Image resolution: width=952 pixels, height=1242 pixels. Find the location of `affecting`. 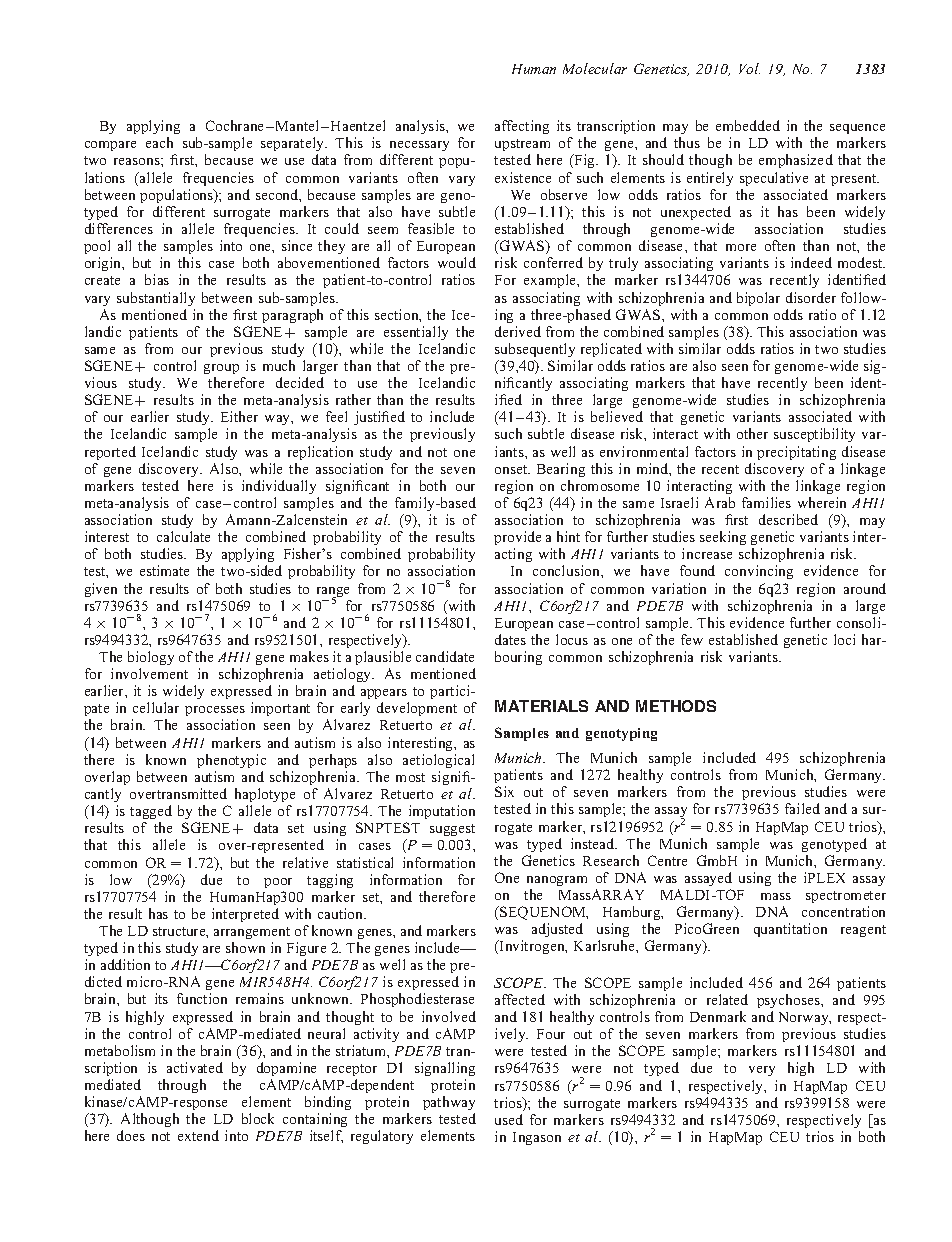

affecting is located at coordinates (522, 127).
